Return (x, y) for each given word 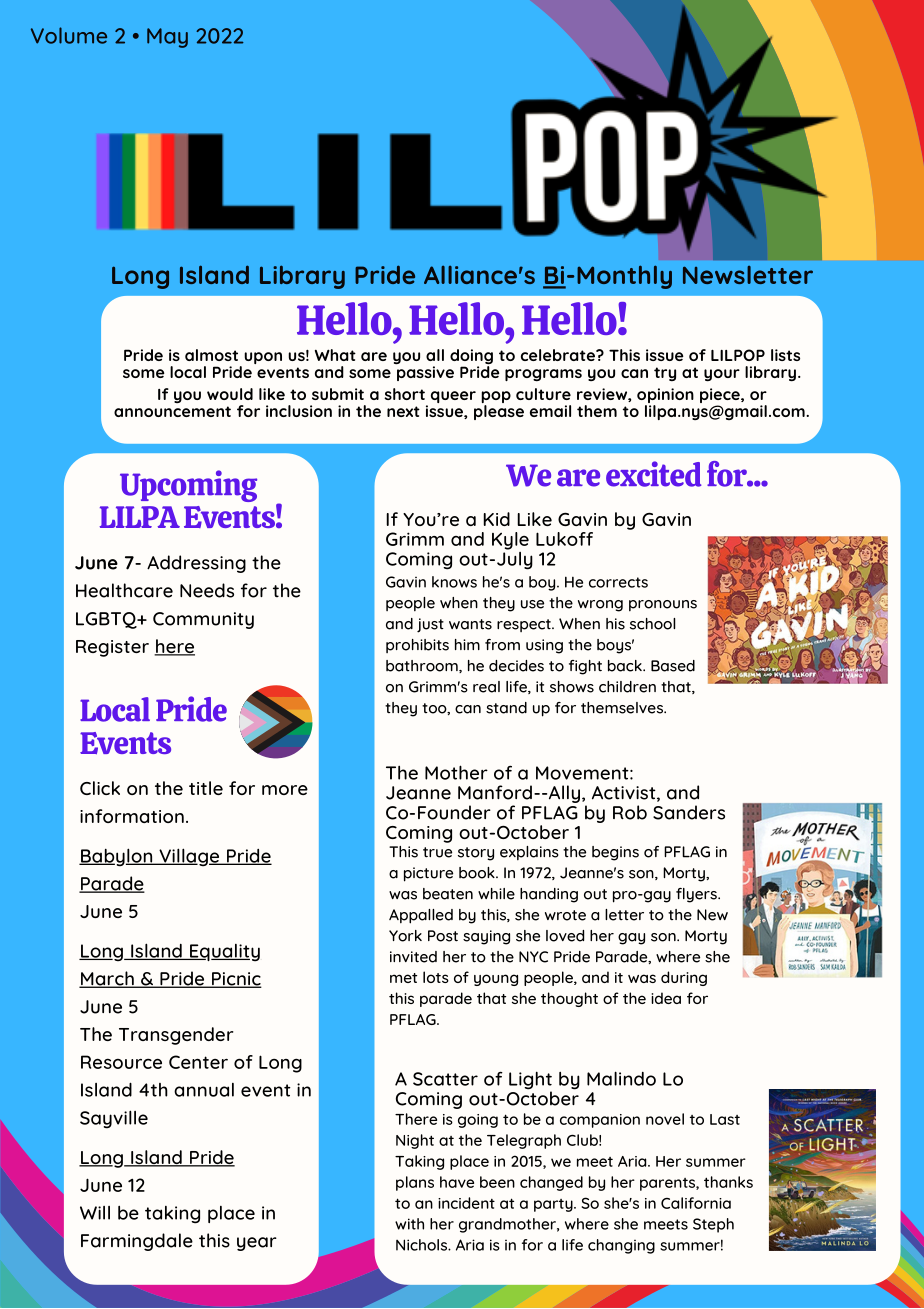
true (437, 852)
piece (721, 397)
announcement (172, 411)
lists (785, 355)
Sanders (689, 812)
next (403, 411)
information (132, 816)
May (167, 38)
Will (95, 1213)
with (409, 1224)
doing (471, 358)
